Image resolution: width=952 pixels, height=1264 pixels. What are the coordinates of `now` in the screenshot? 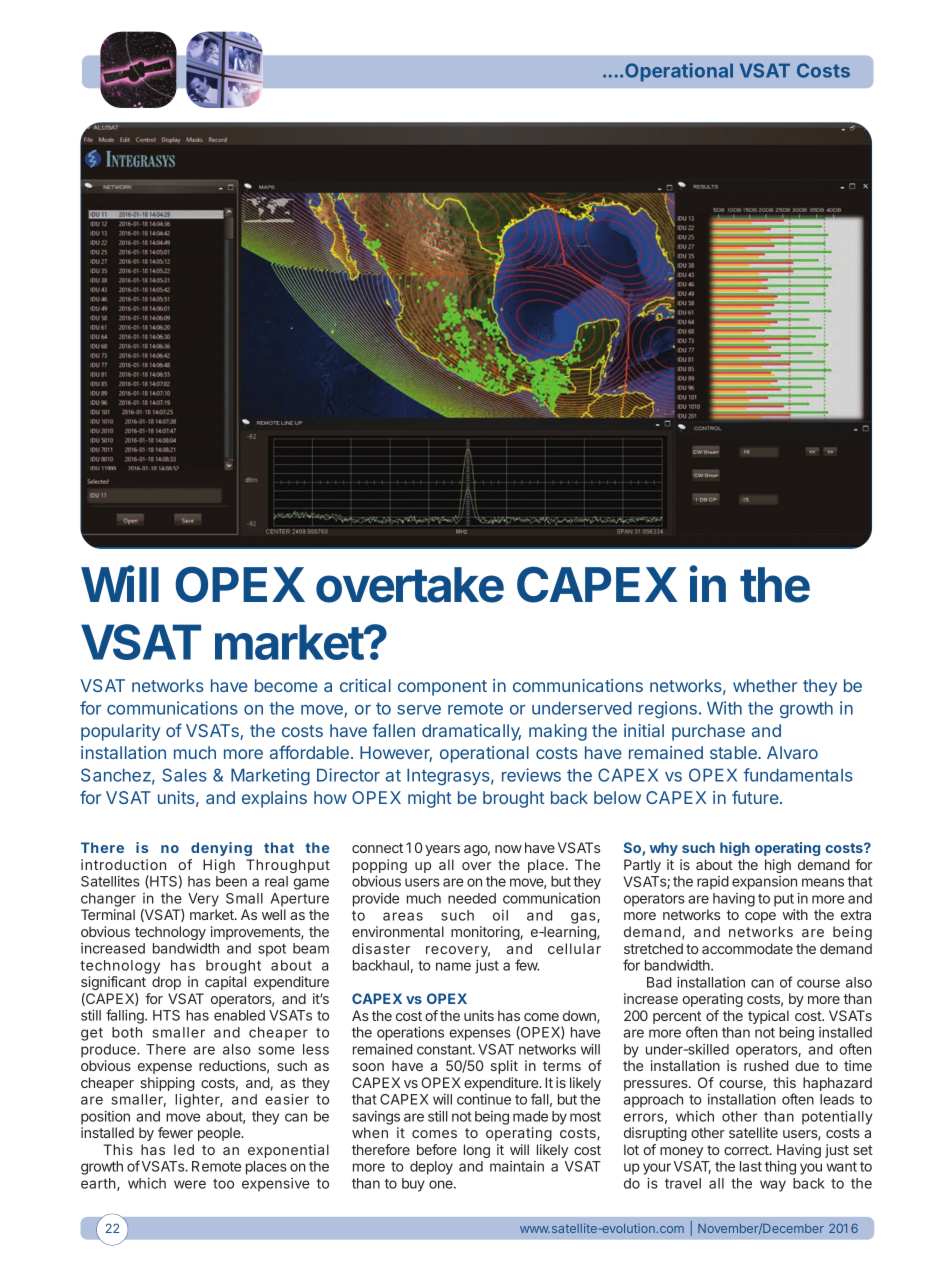 It's located at (508, 849).
